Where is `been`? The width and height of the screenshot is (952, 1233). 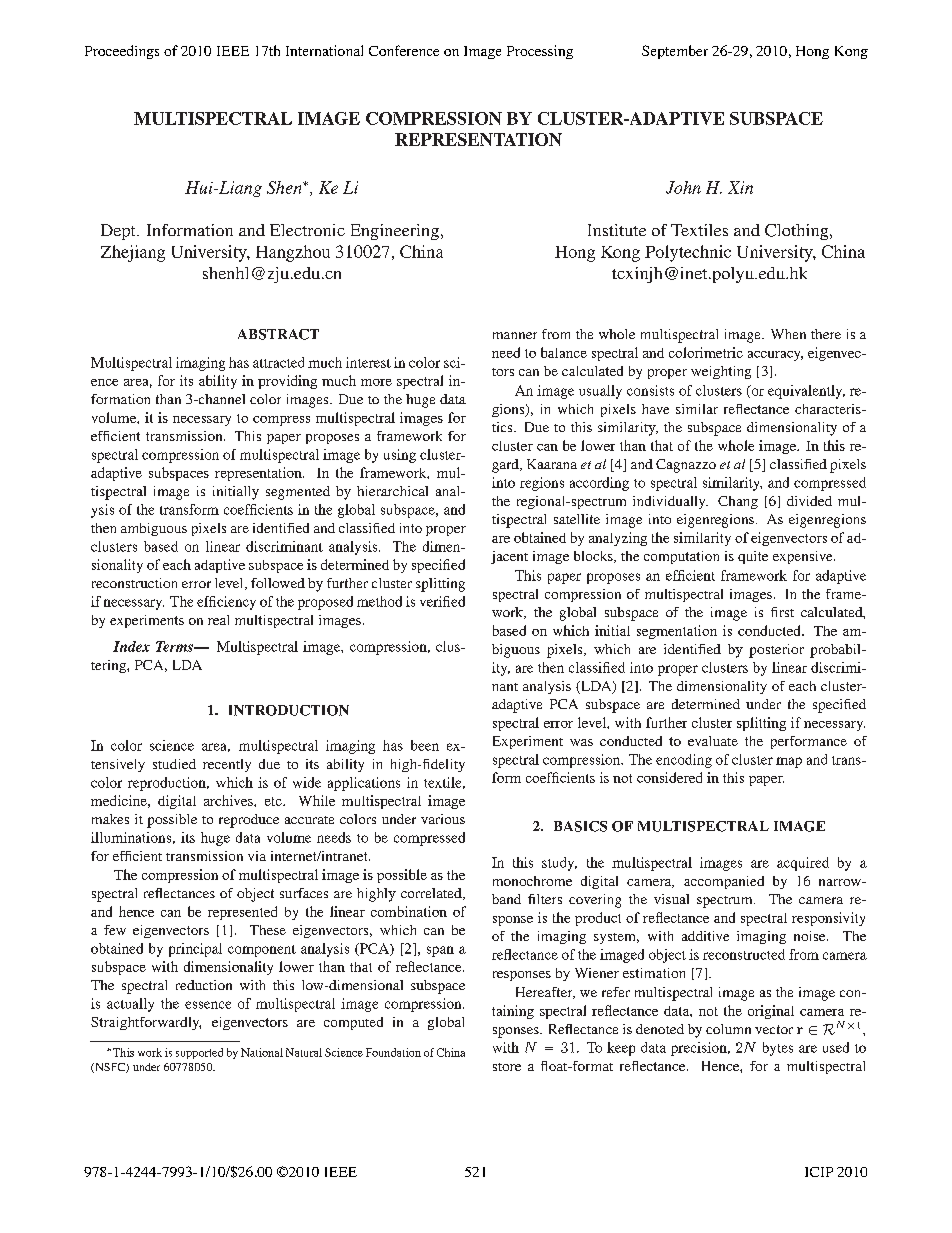 been is located at coordinates (425, 745).
